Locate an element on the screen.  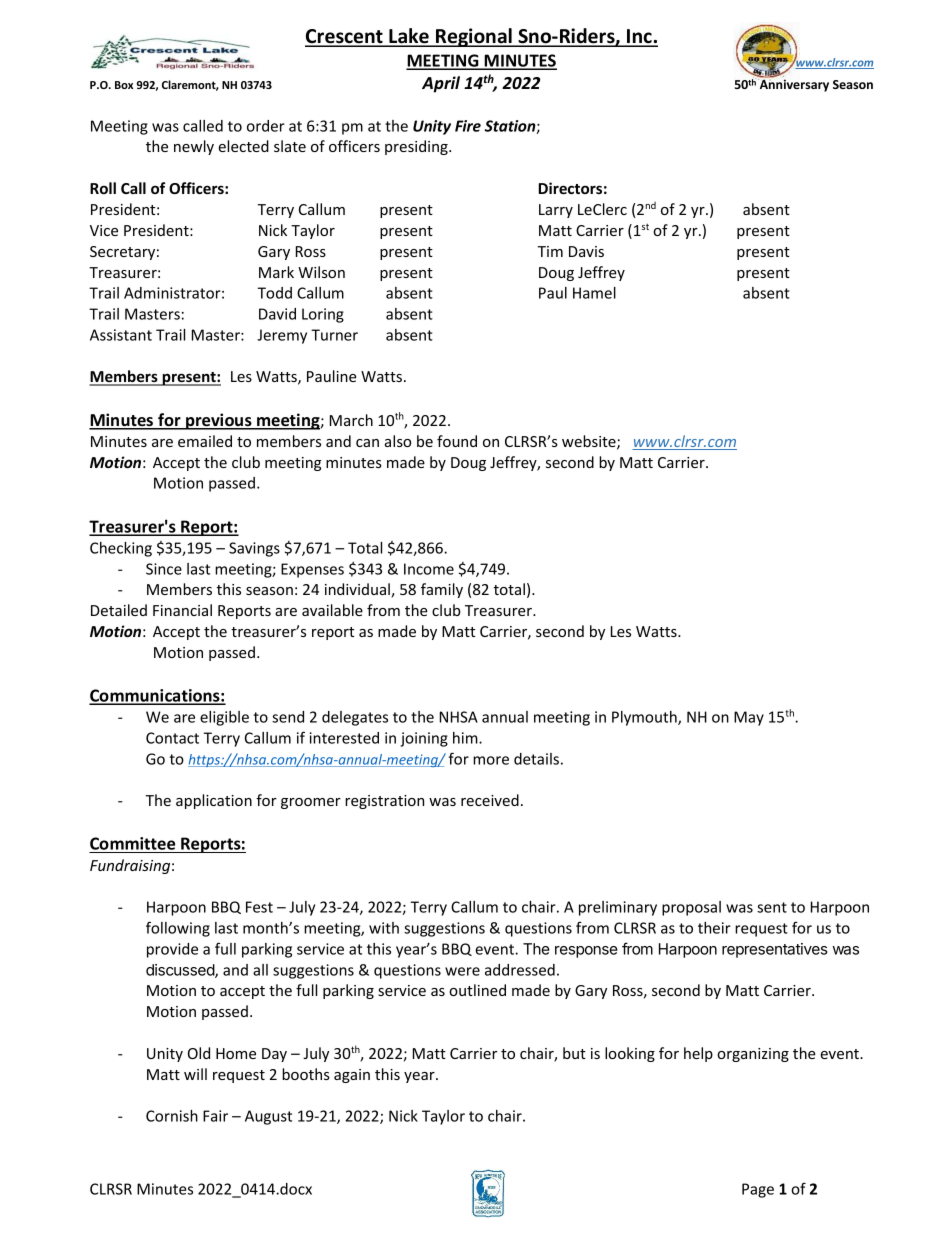
Anniversary is located at coordinates (793, 85).
